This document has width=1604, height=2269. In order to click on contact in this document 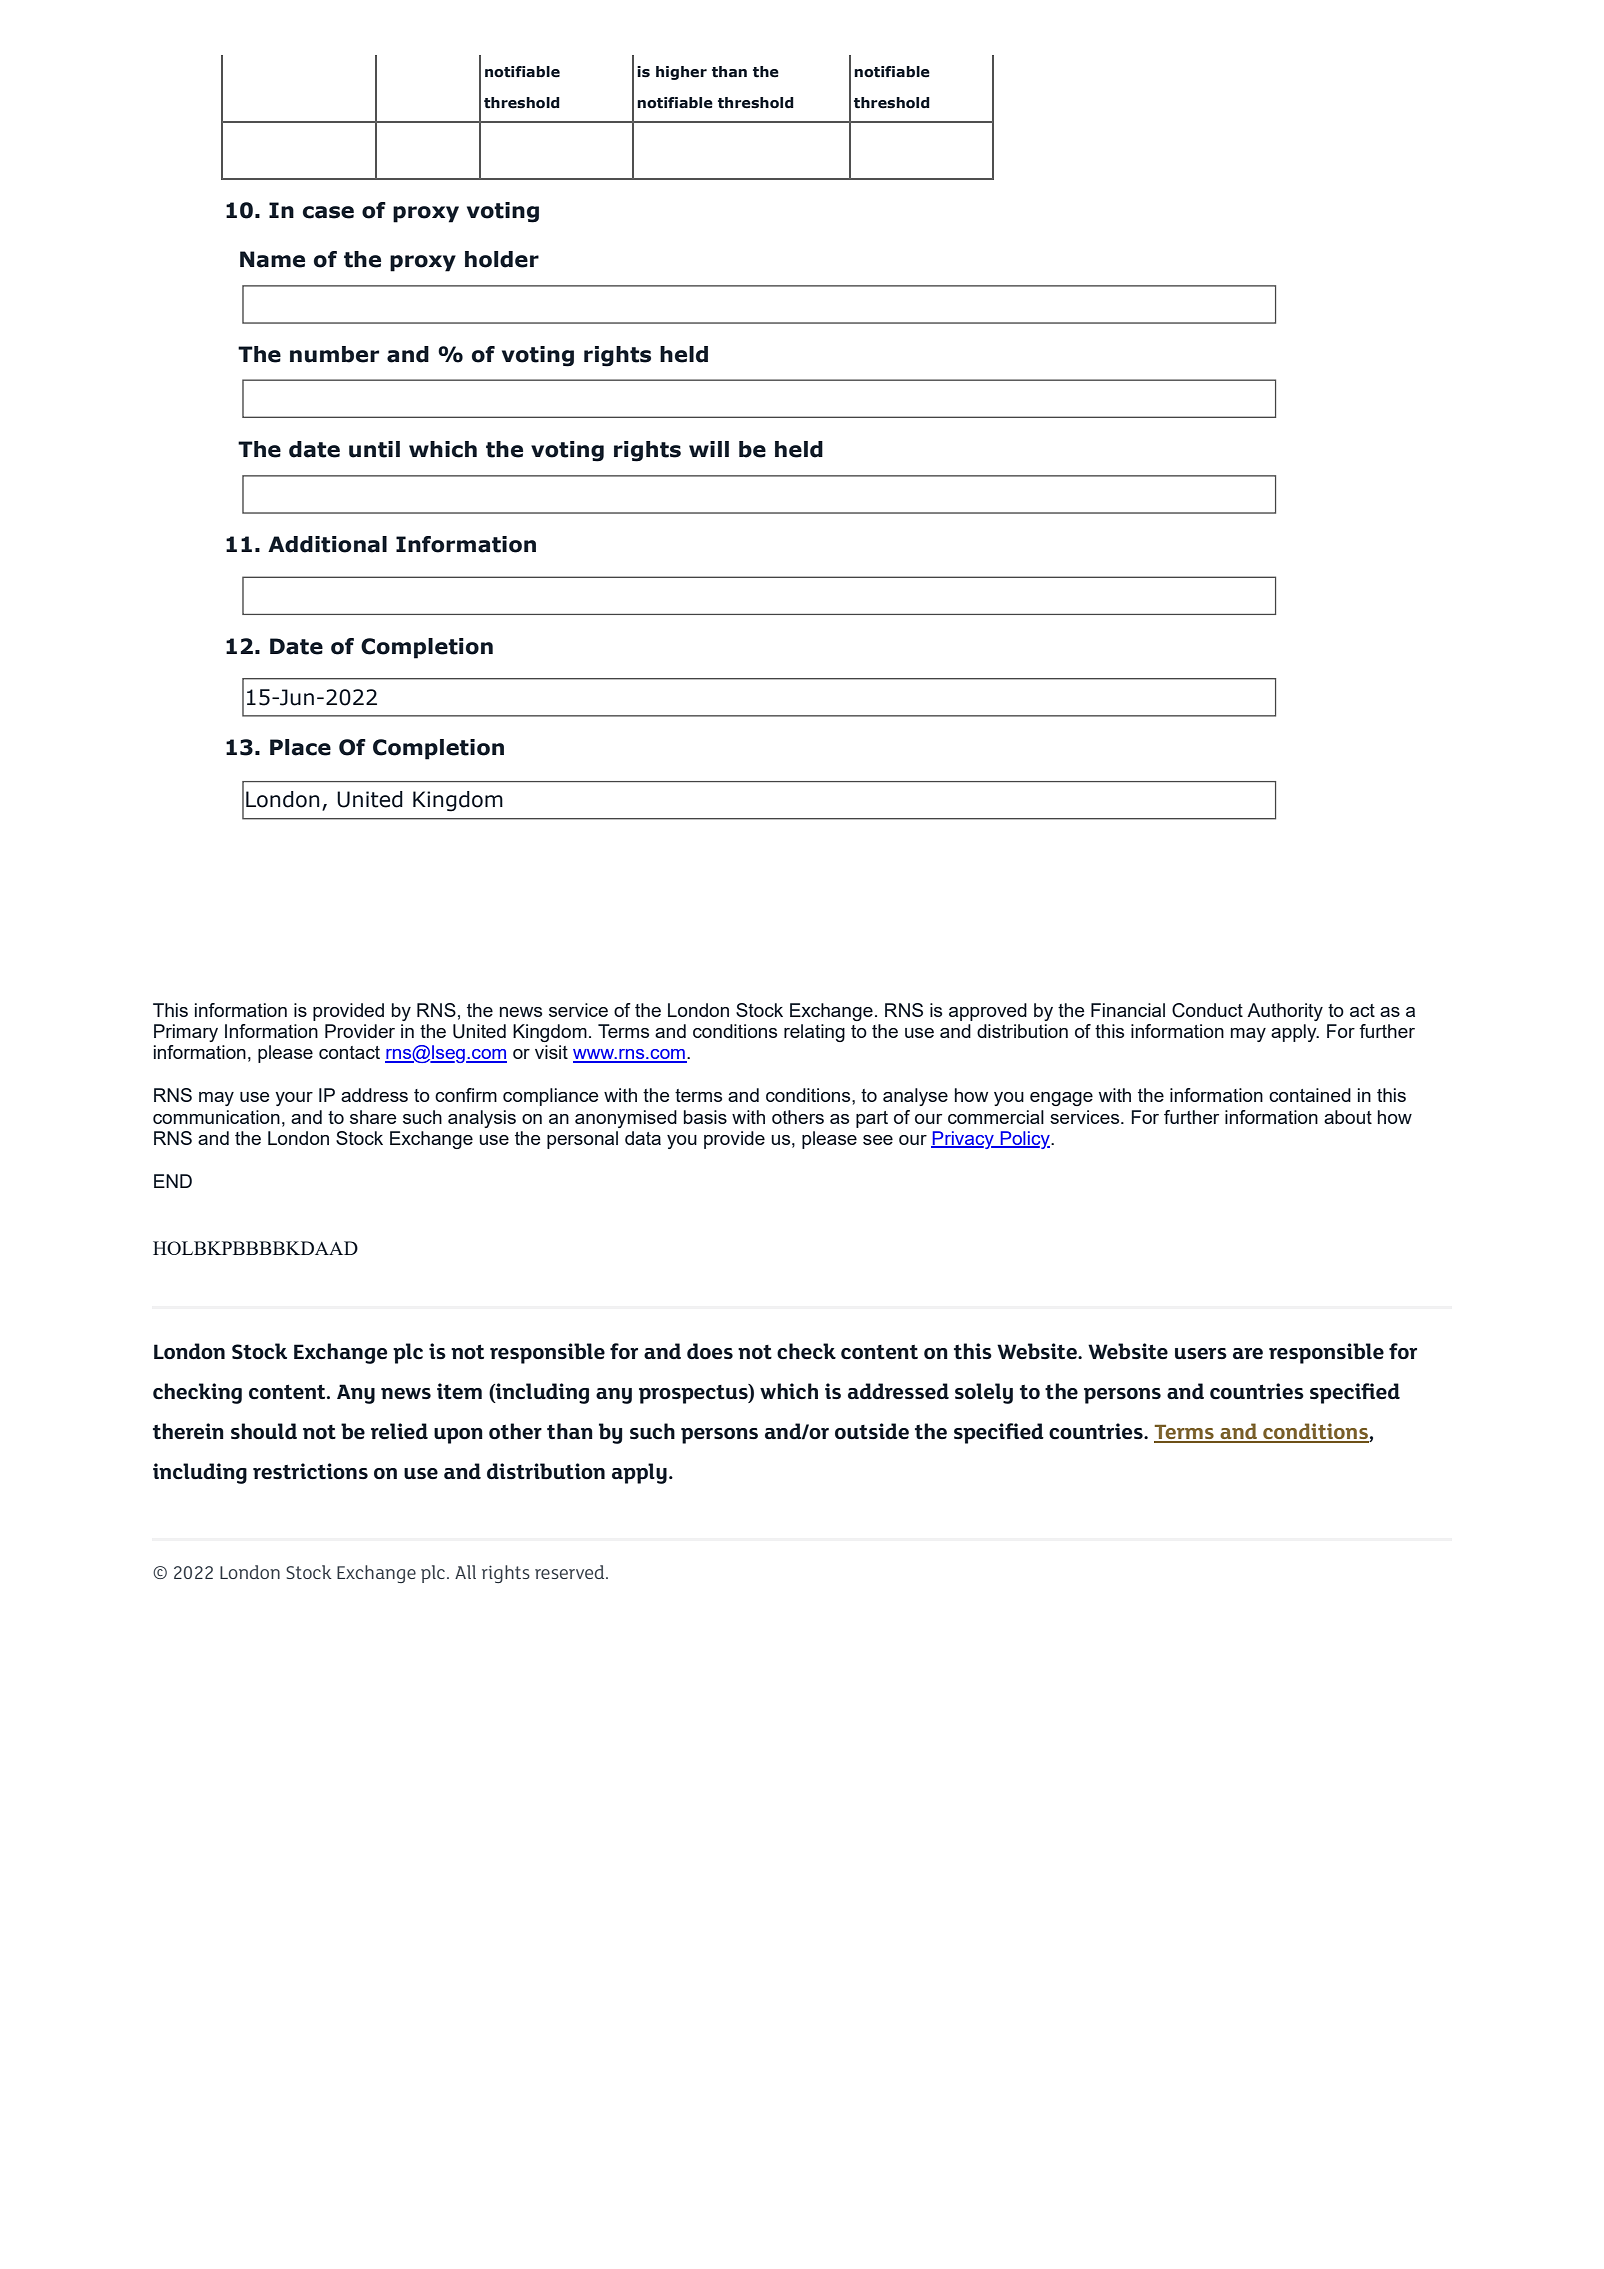, I will do `click(349, 1052)`.
